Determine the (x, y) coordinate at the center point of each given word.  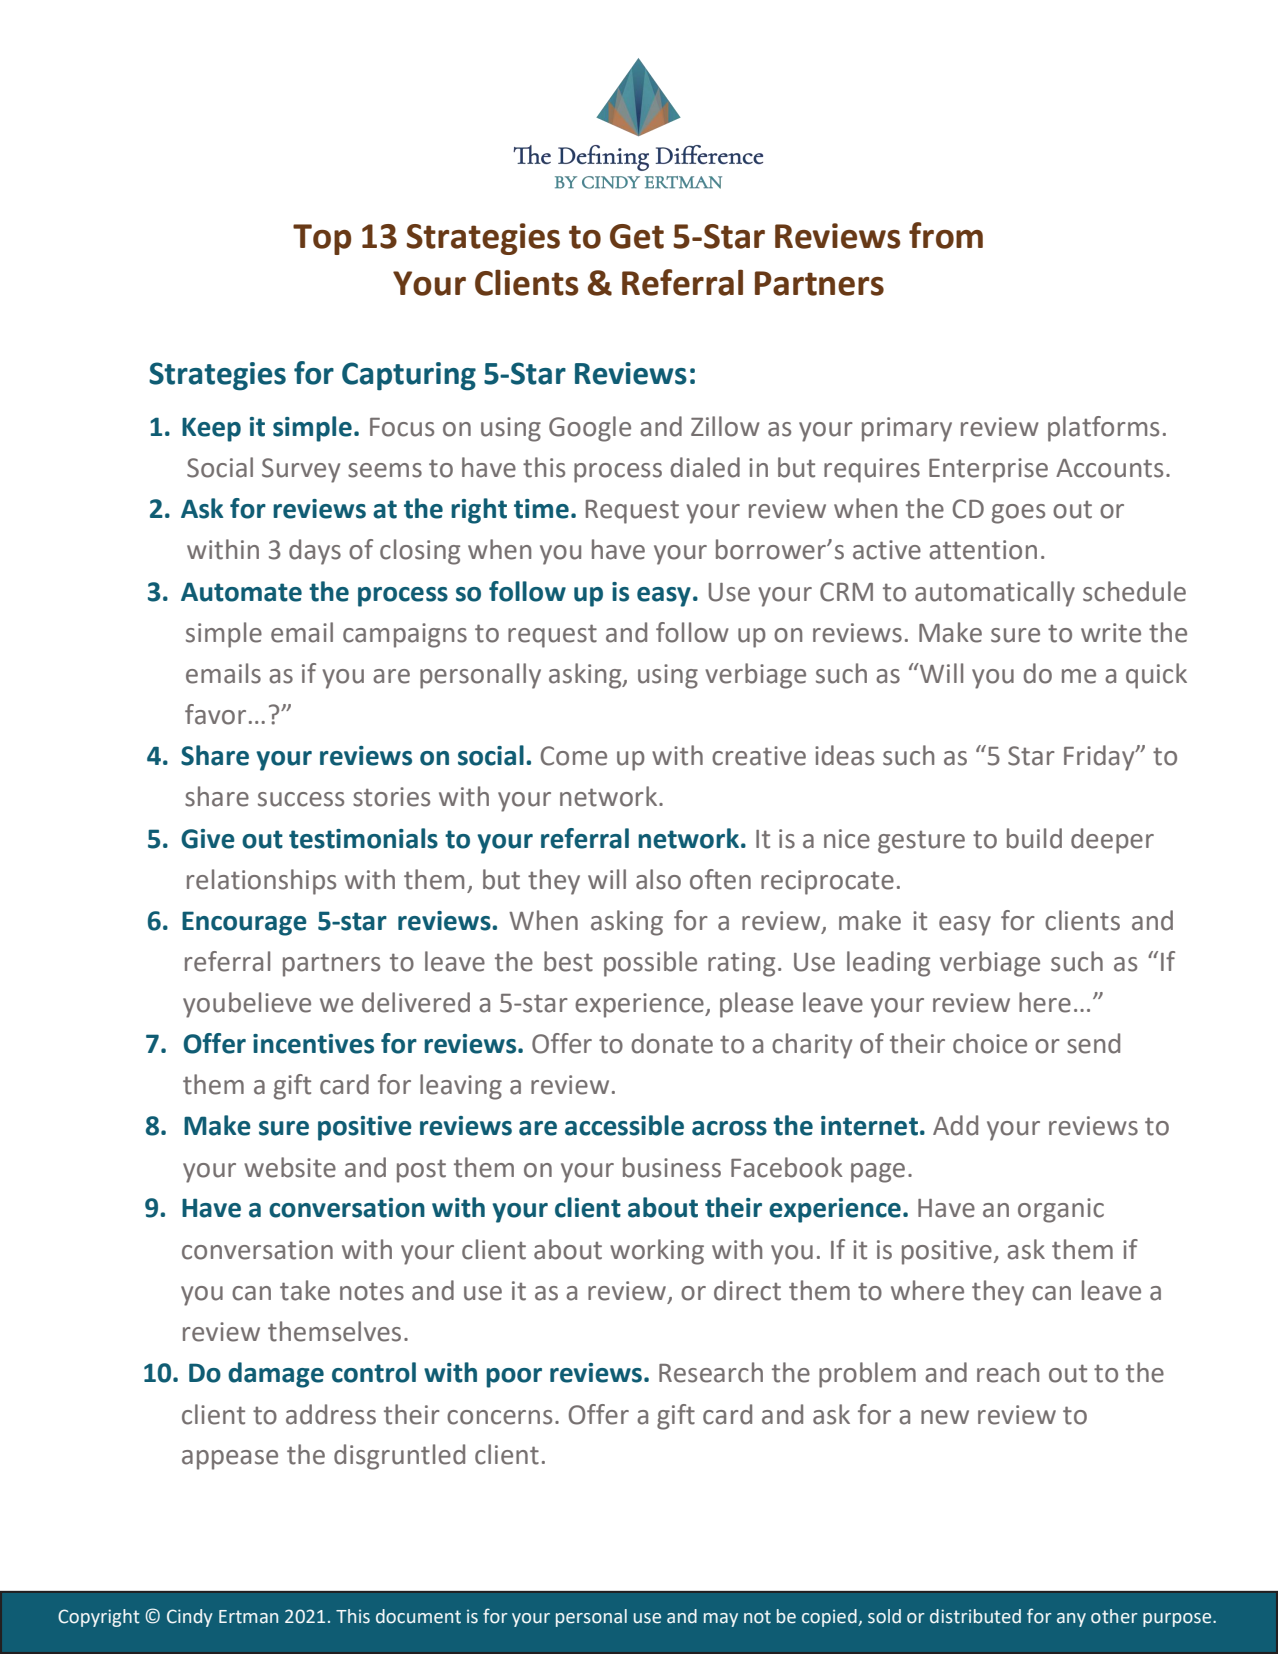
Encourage (244, 923)
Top (322, 239)
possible (650, 964)
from (946, 235)
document (418, 1616)
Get (637, 236)
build (1034, 838)
